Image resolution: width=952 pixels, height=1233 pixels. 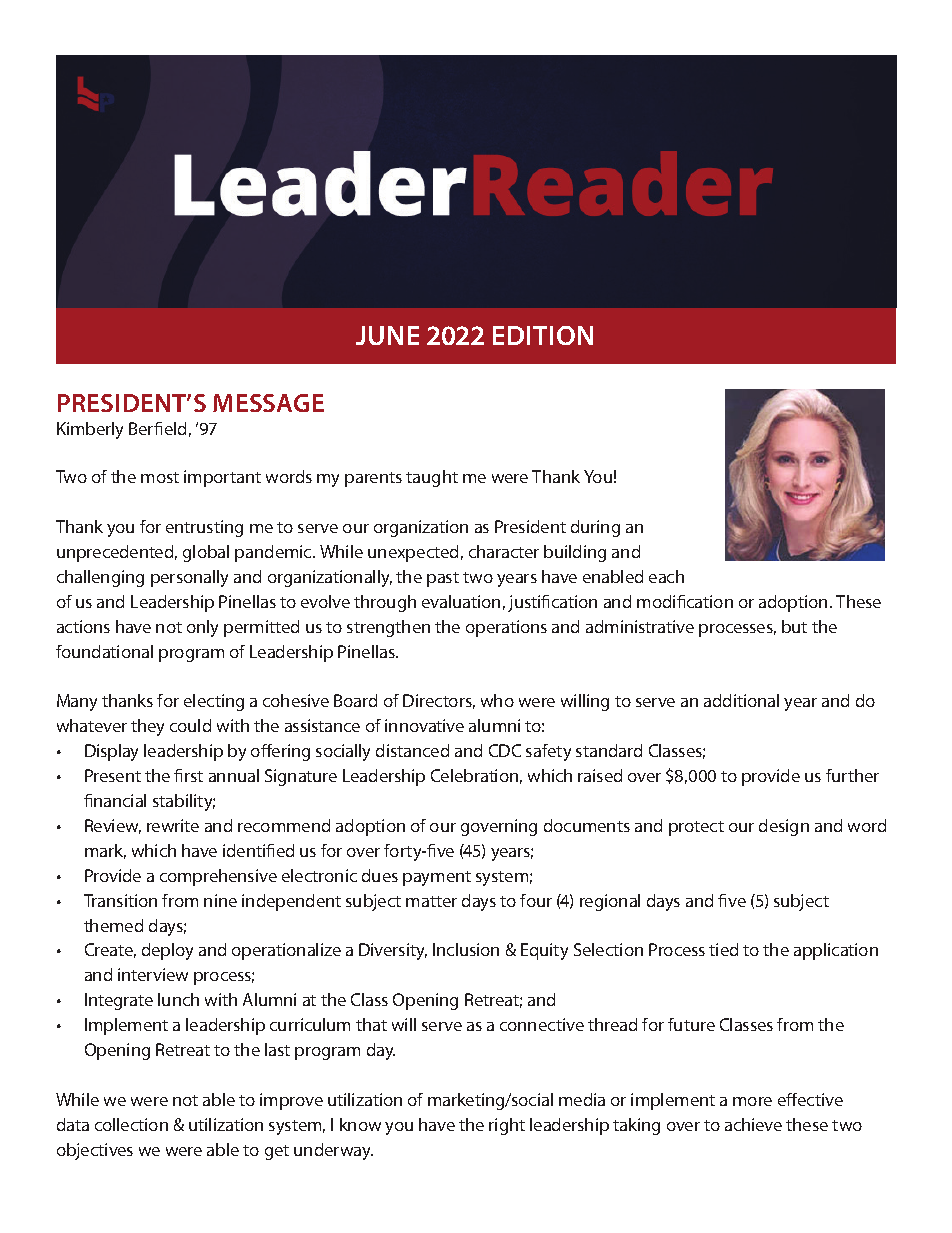 What do you see at coordinates (794, 626) in the page?
I see `but` at bounding box center [794, 626].
